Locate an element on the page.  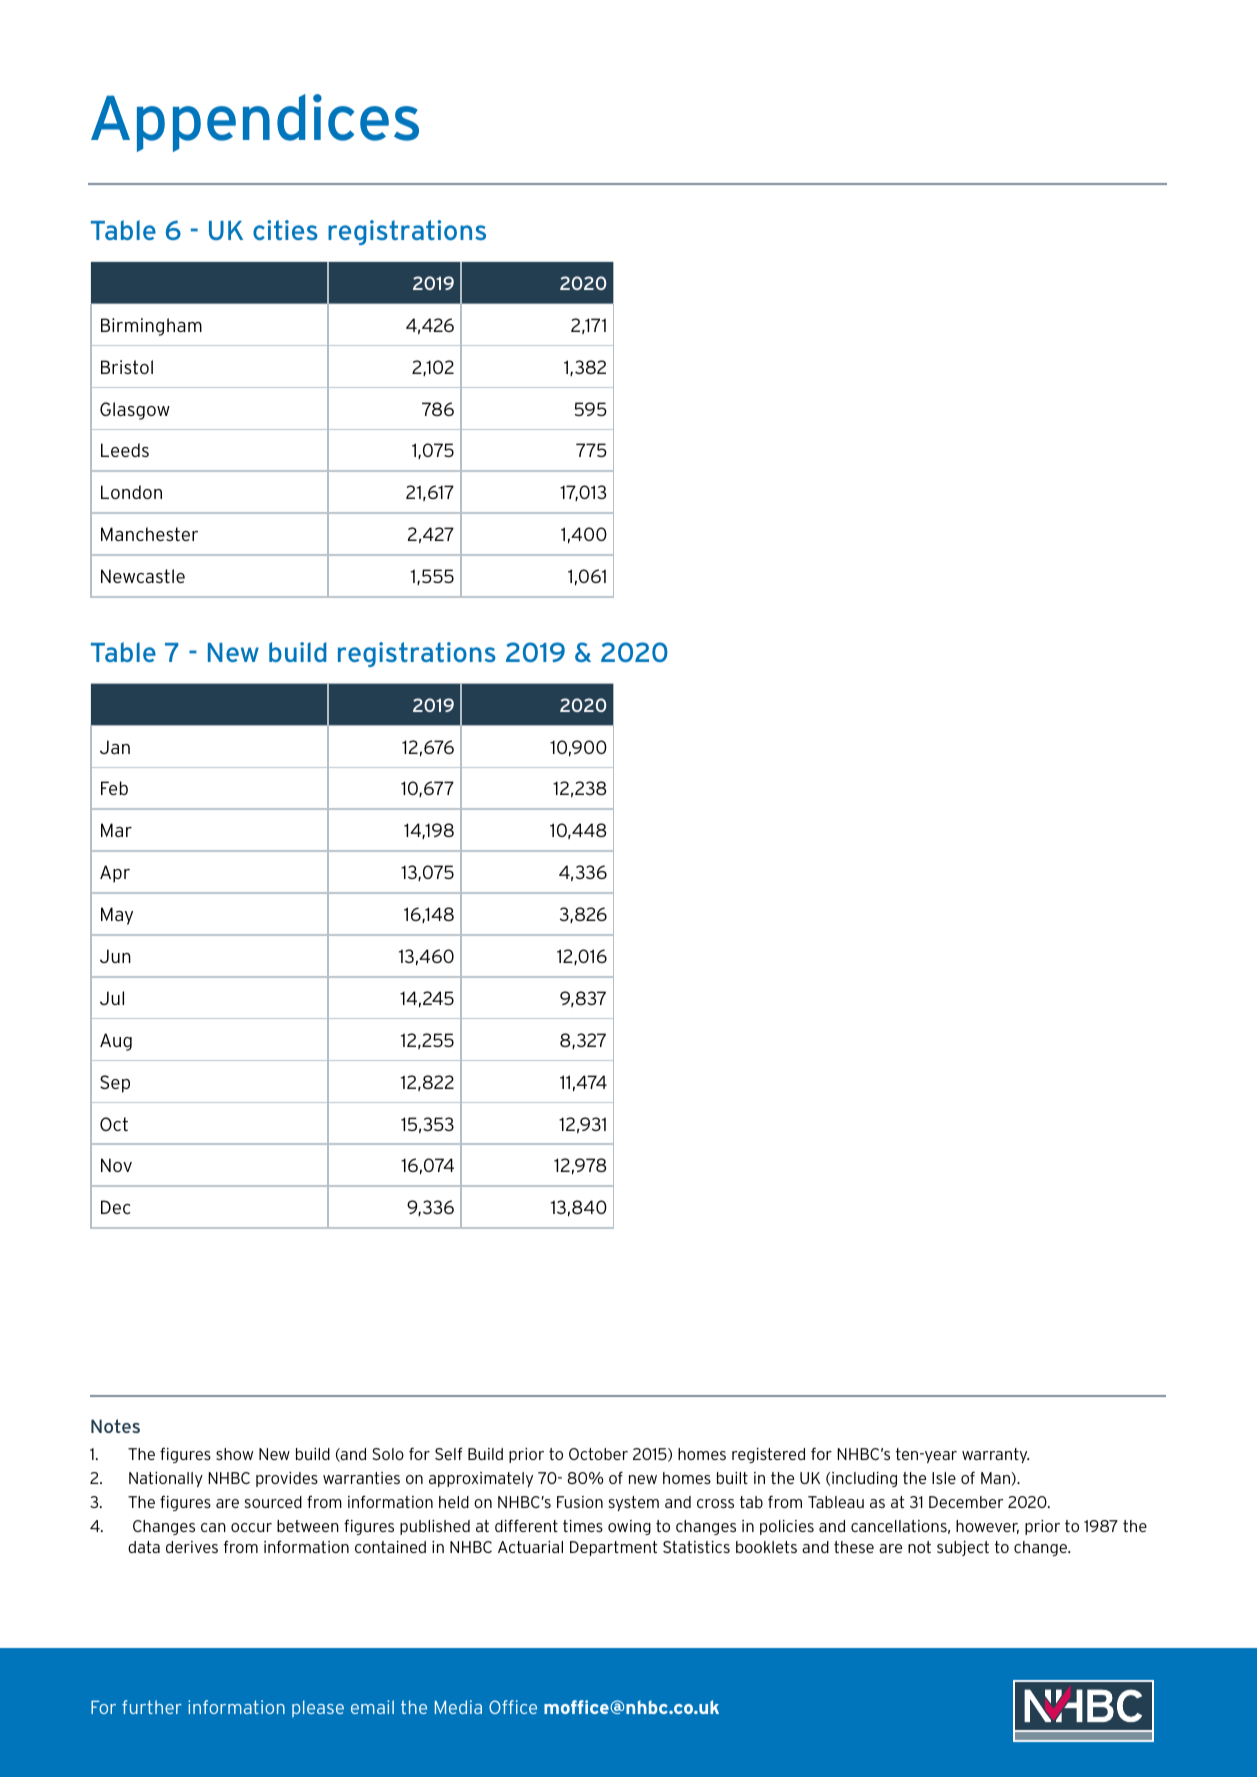
Manchester is located at coordinates (149, 534).
